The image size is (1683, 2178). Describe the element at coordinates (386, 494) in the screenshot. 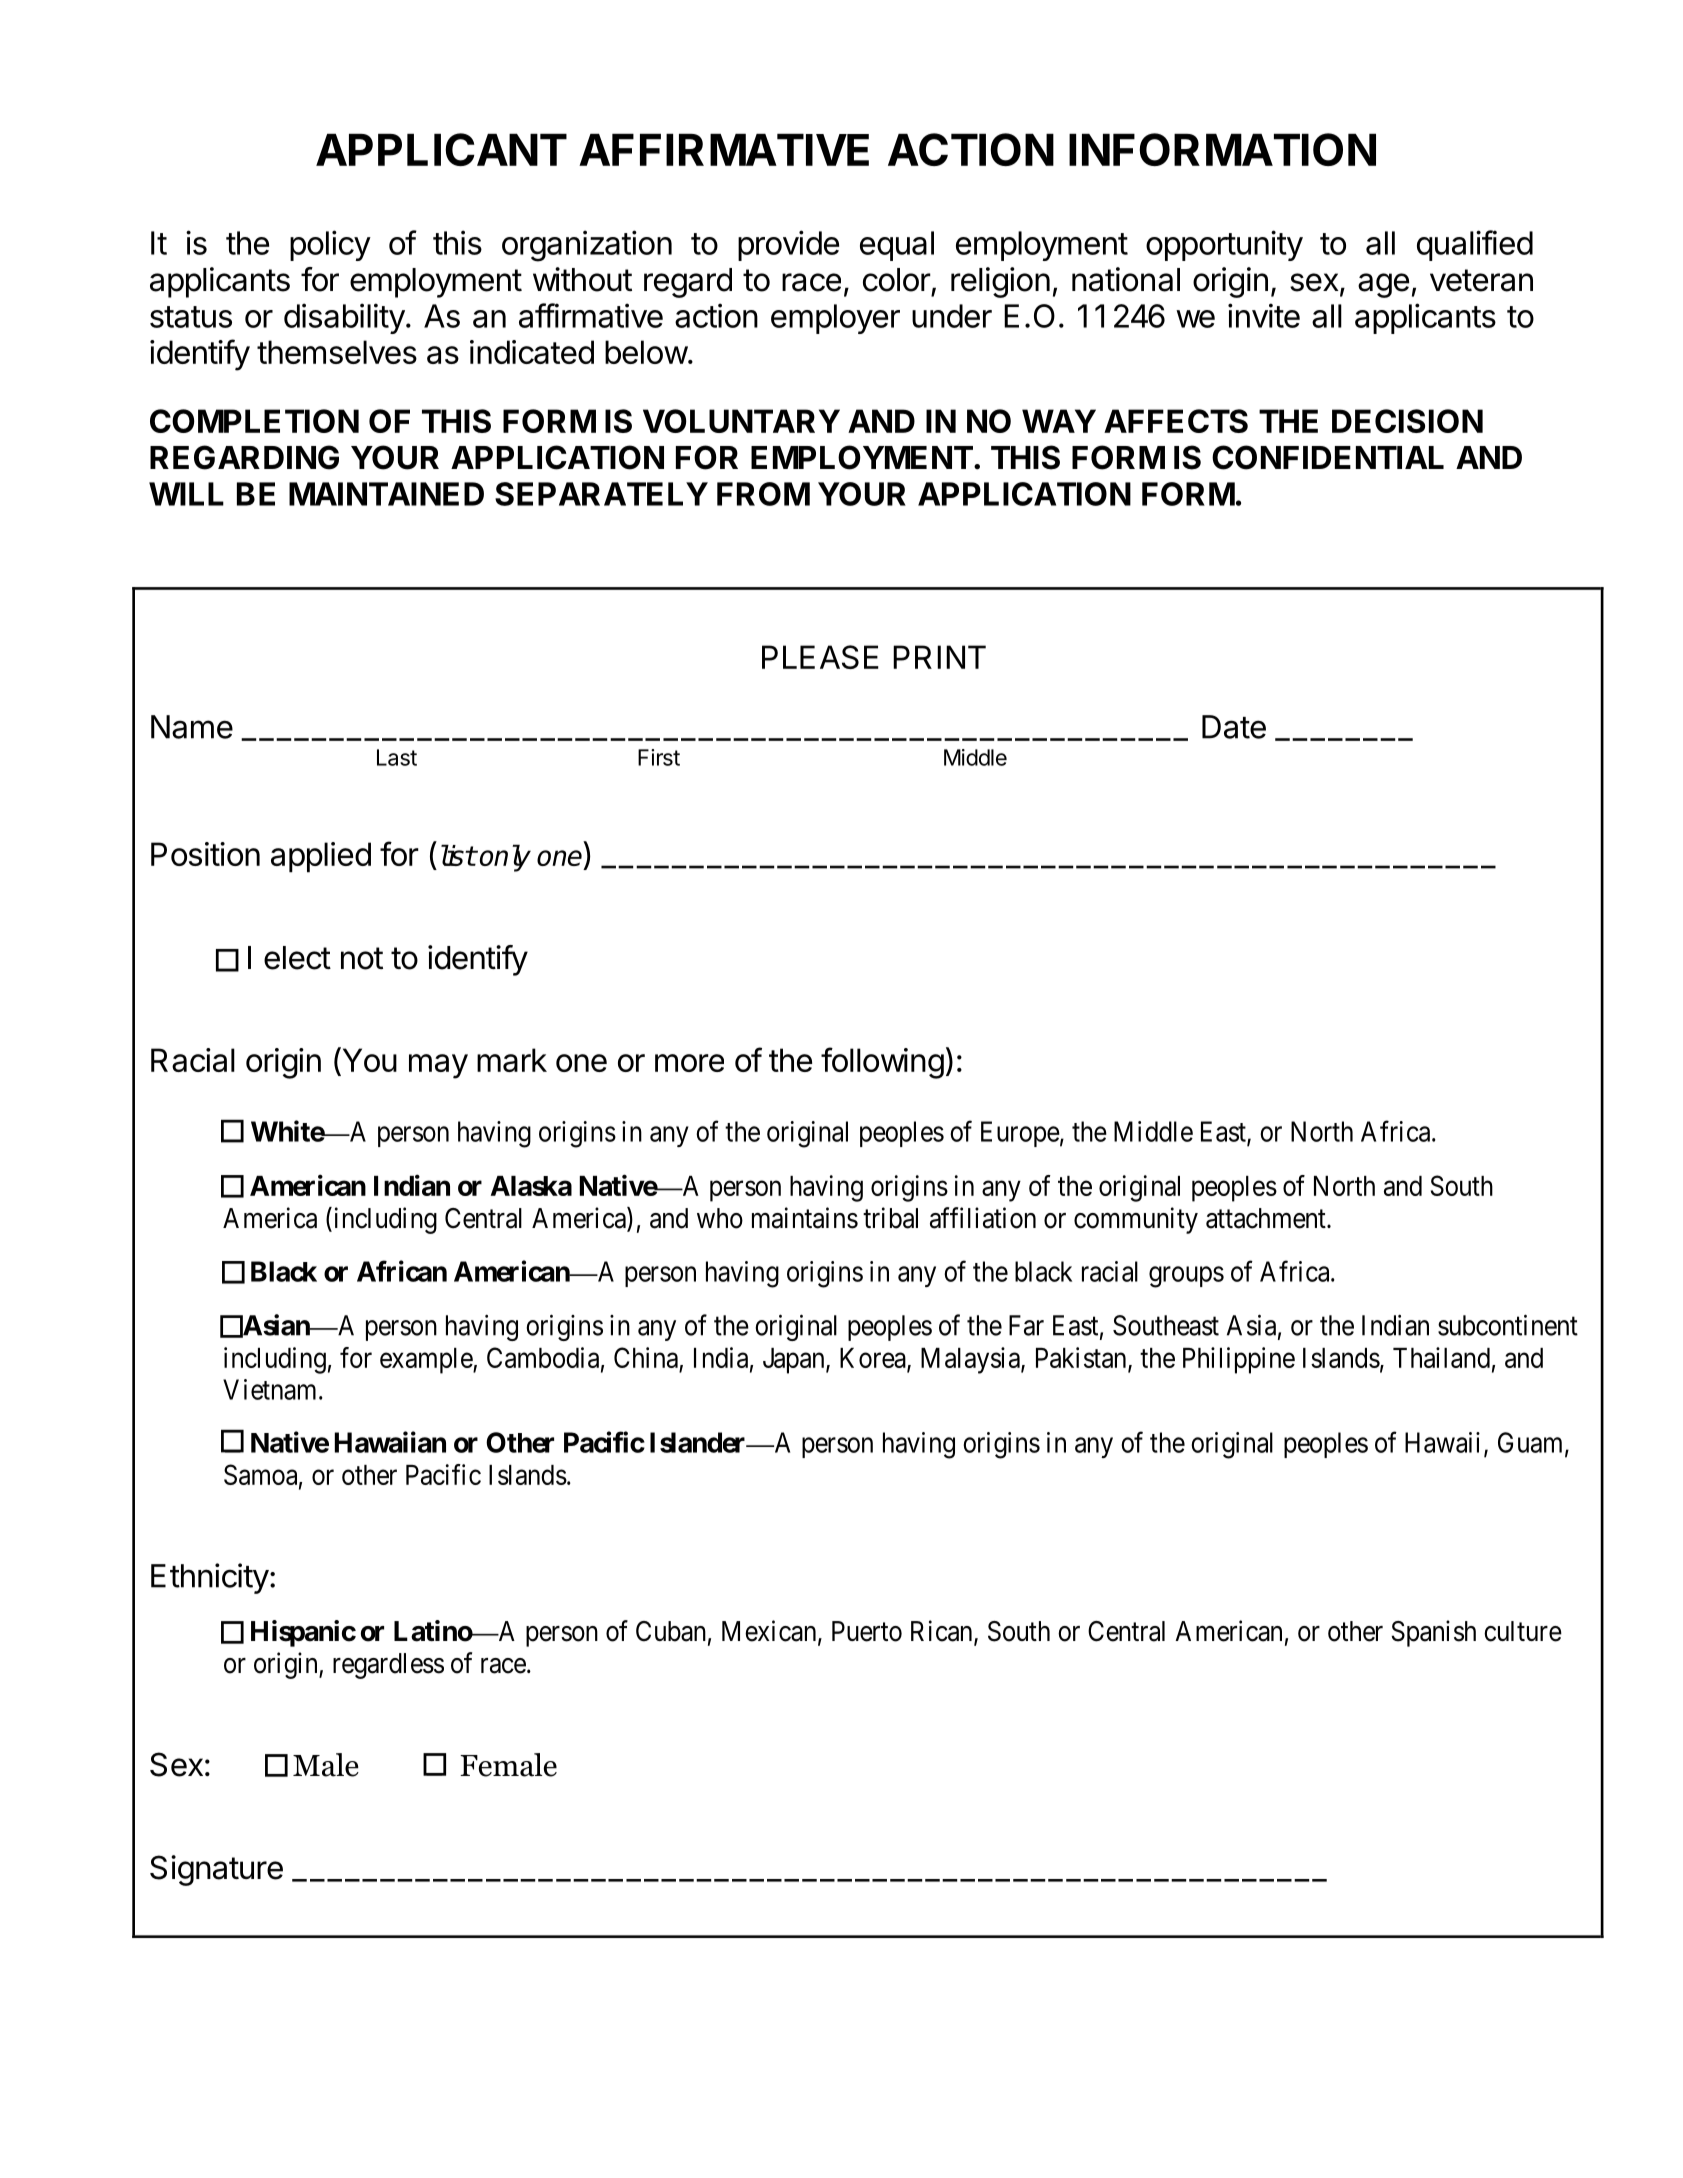

I see `MAINTAINED` at that location.
